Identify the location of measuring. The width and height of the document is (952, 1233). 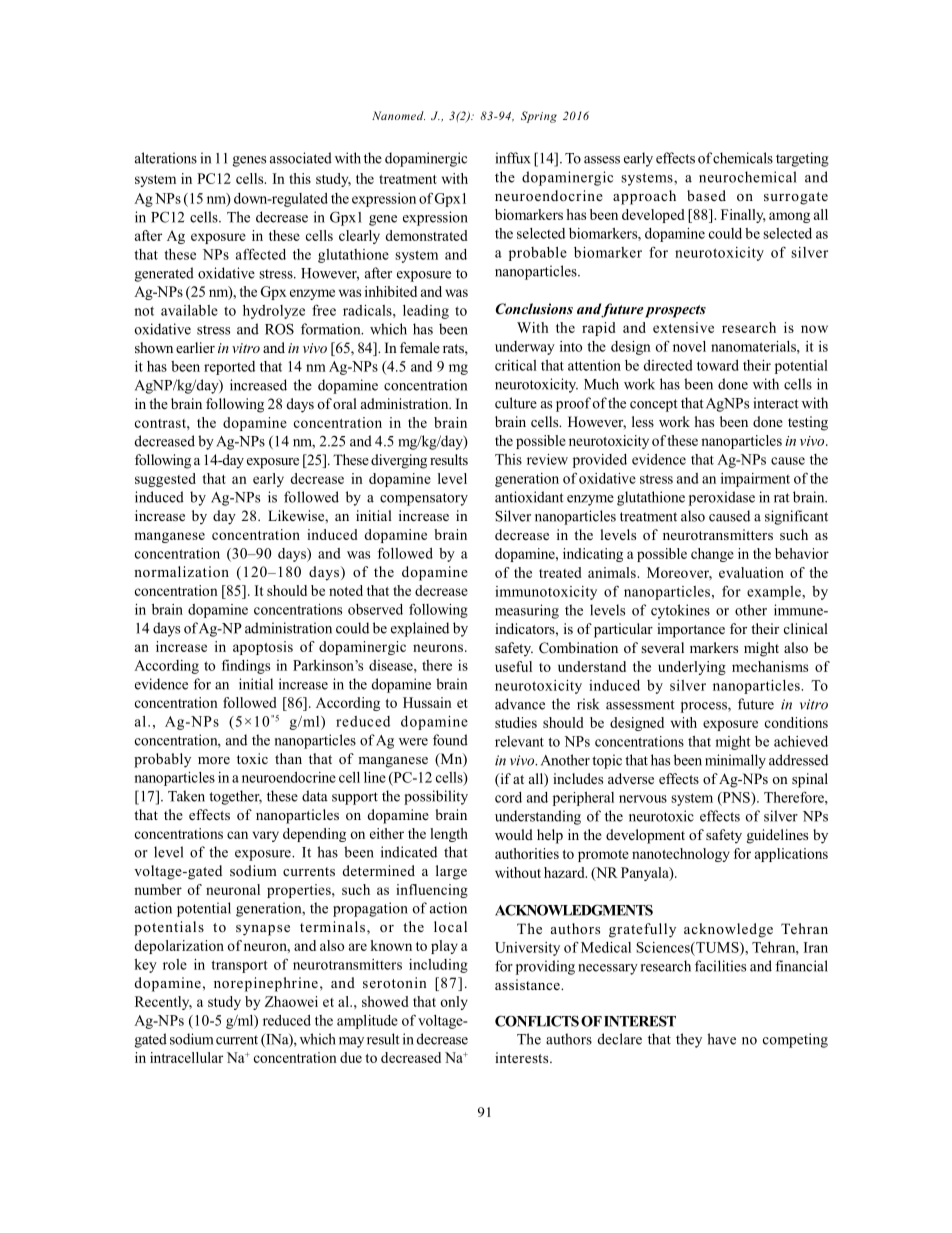
(527, 611).
